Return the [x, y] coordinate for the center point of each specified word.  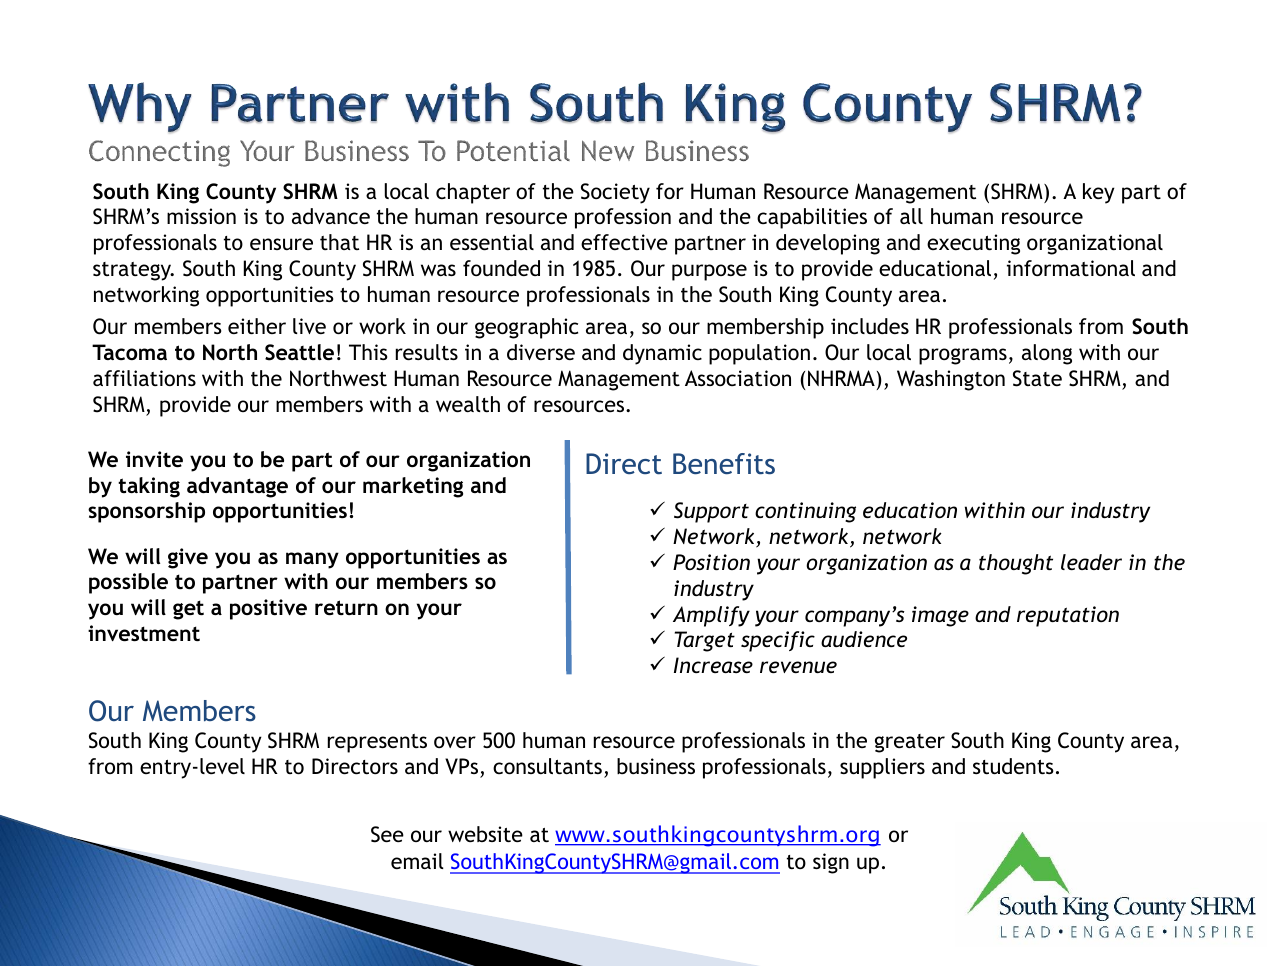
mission [201, 216]
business [656, 766]
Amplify [711, 616]
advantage [237, 487]
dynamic [662, 354]
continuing [805, 512]
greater [910, 743]
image [940, 616]
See [387, 834]
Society [615, 193]
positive [268, 609]
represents [377, 743]
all [911, 216]
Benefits [724, 463]
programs [963, 356]
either [257, 326]
